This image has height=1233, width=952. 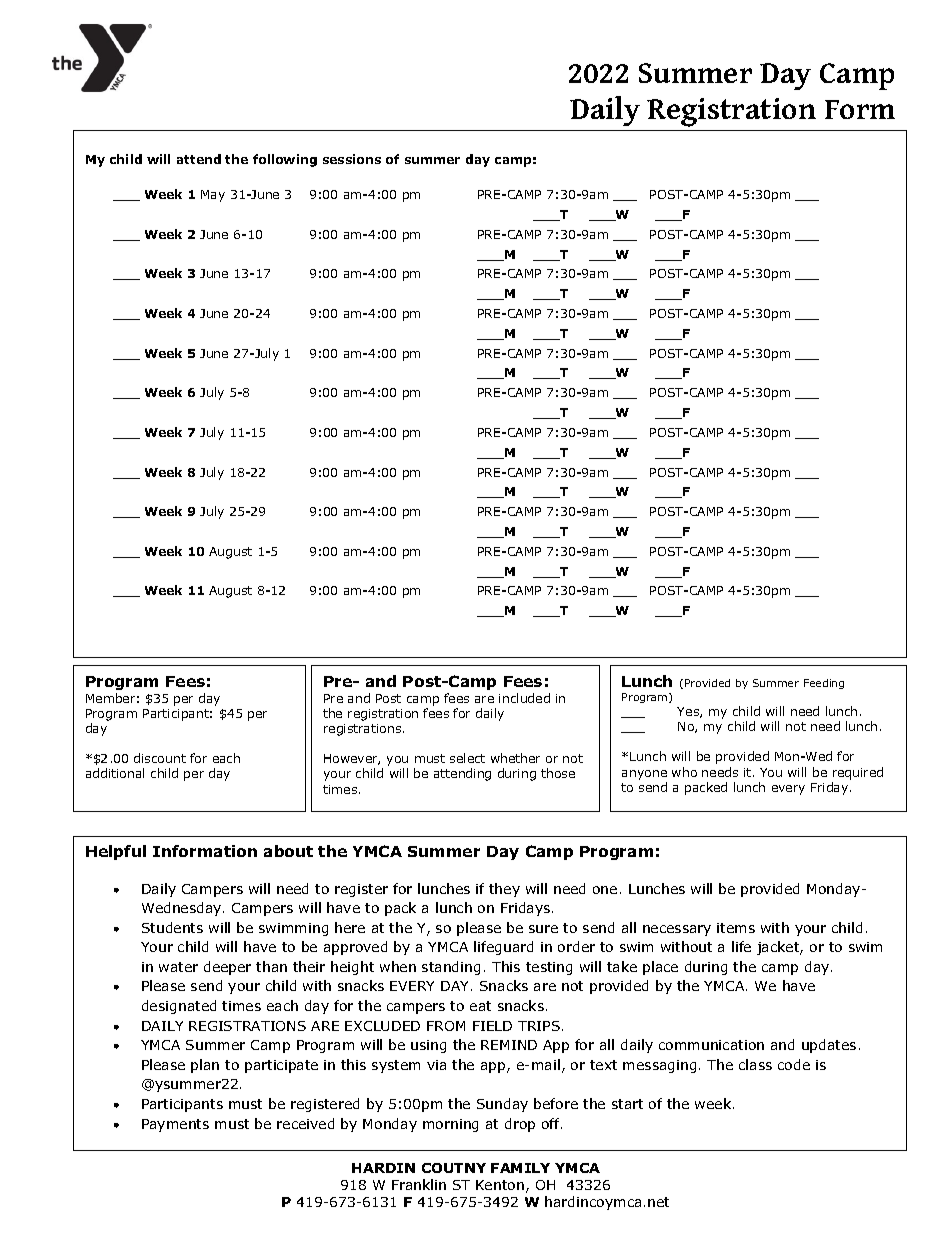 I want to click on sessions, so click(x=352, y=159).
